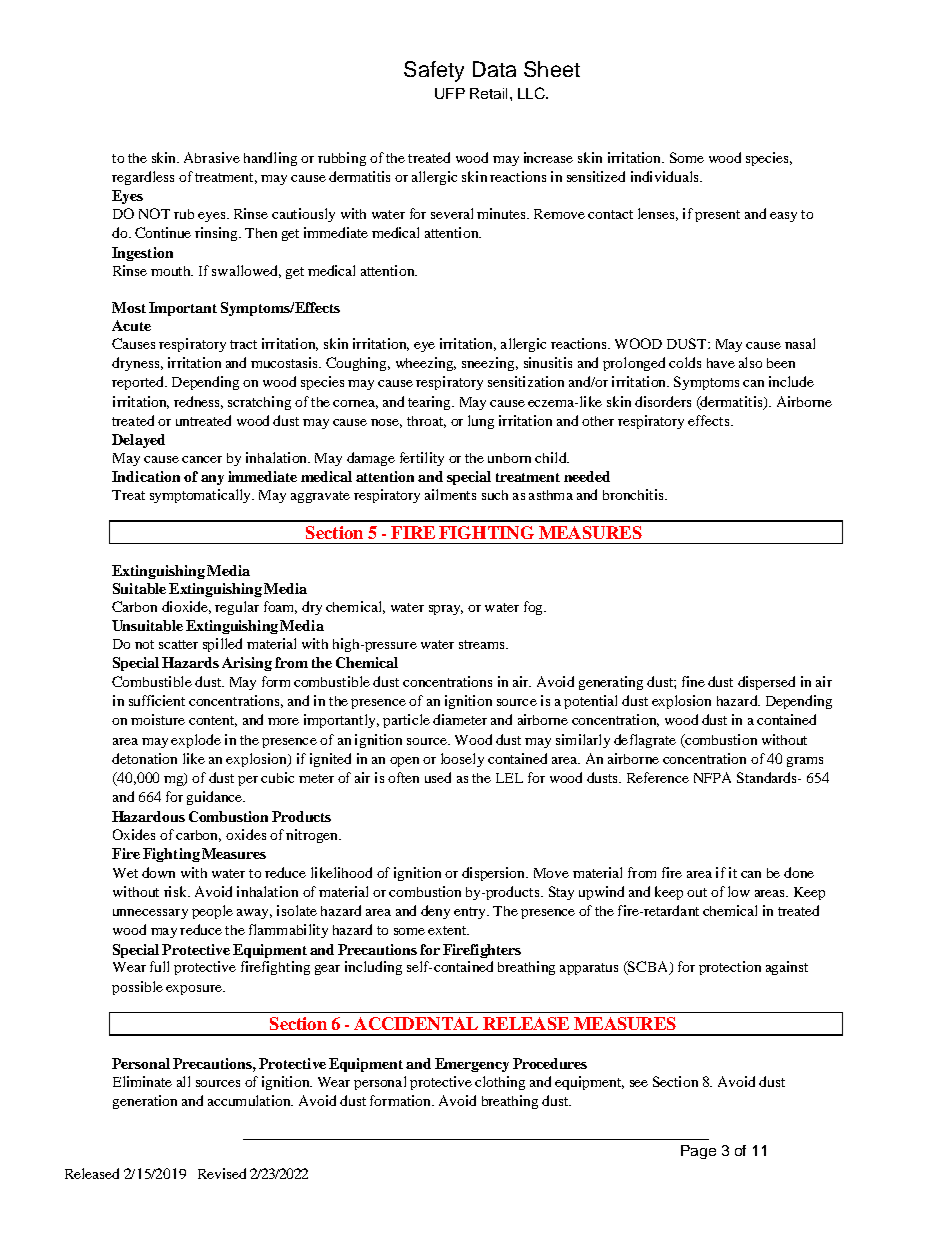 The width and height of the screenshot is (952, 1233). What do you see at coordinates (450, 93) in the screenshot?
I see `UFP` at bounding box center [450, 93].
